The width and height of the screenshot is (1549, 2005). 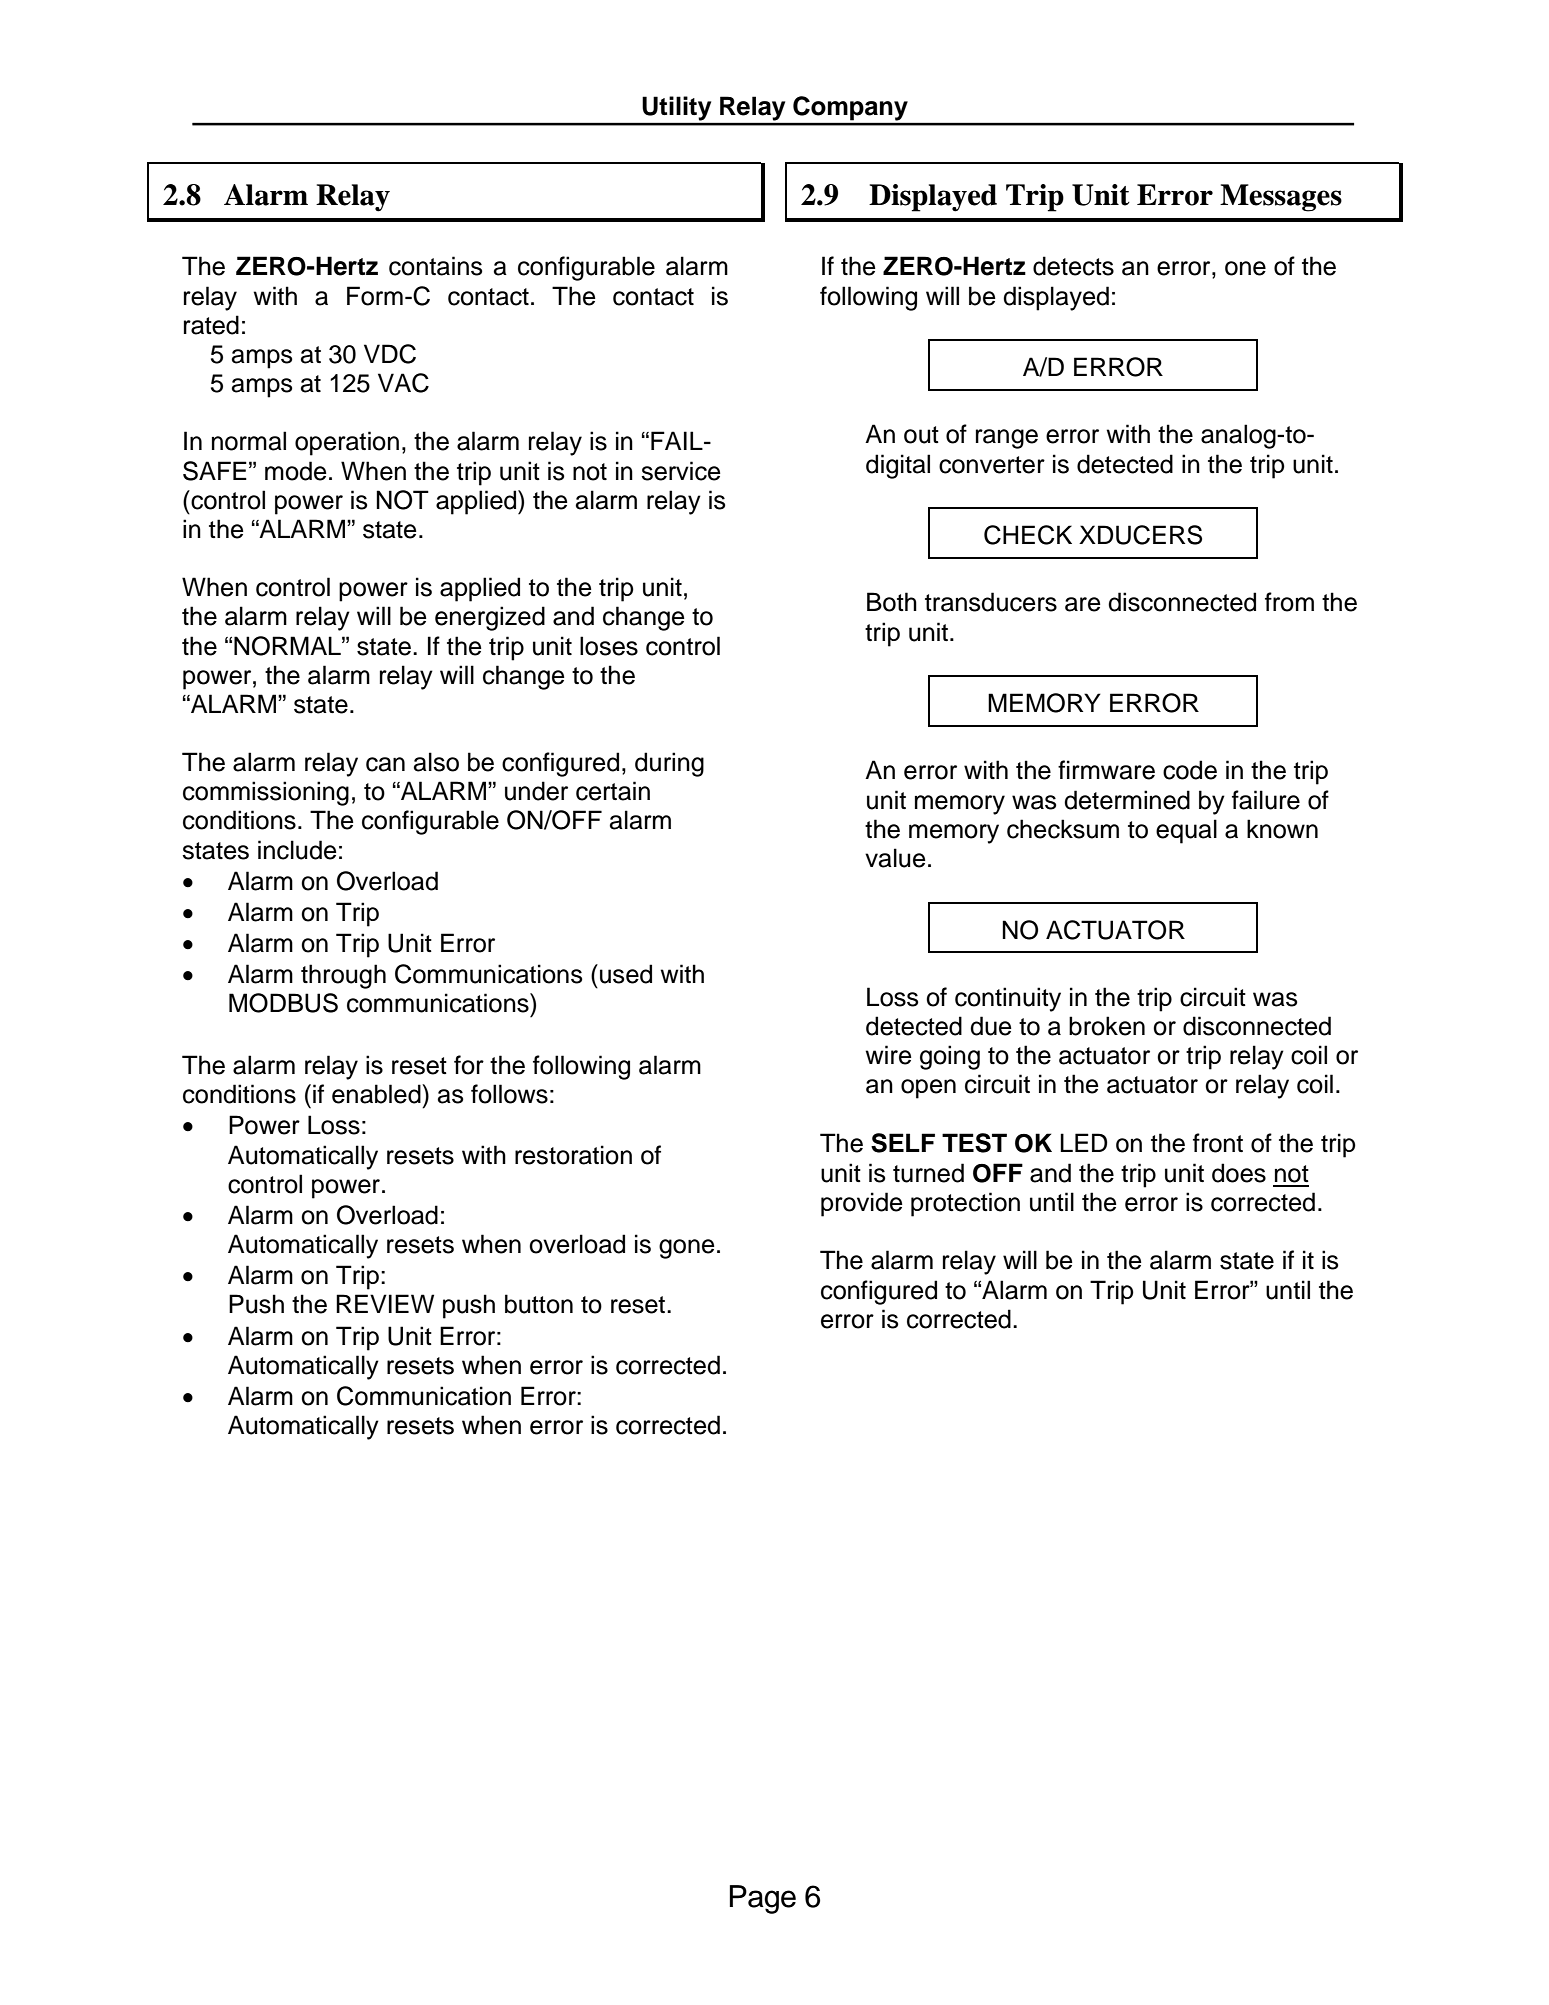 What do you see at coordinates (681, 471) in the screenshot?
I see `service` at bounding box center [681, 471].
